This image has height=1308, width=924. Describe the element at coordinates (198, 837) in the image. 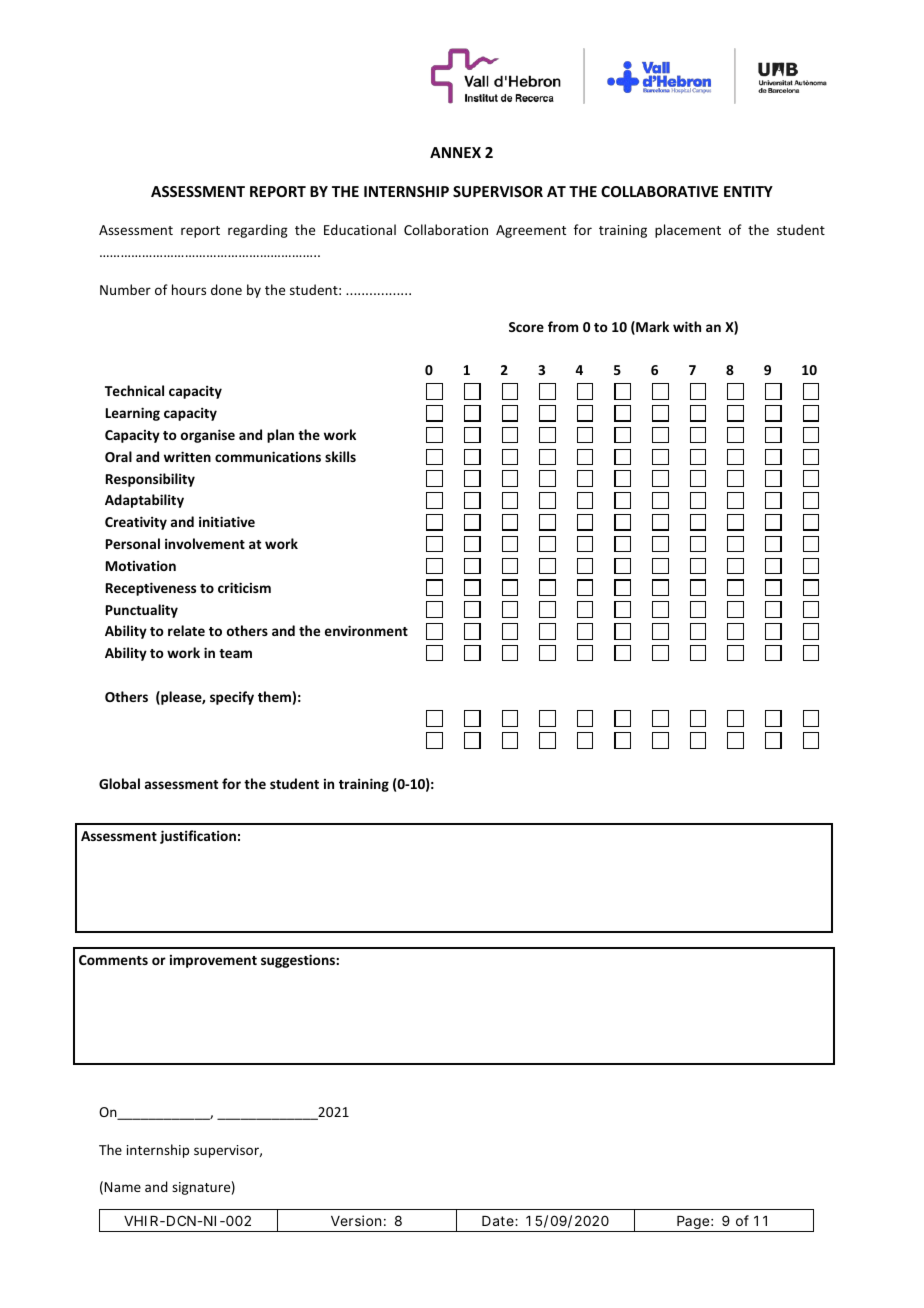

I see `justification` at that location.
